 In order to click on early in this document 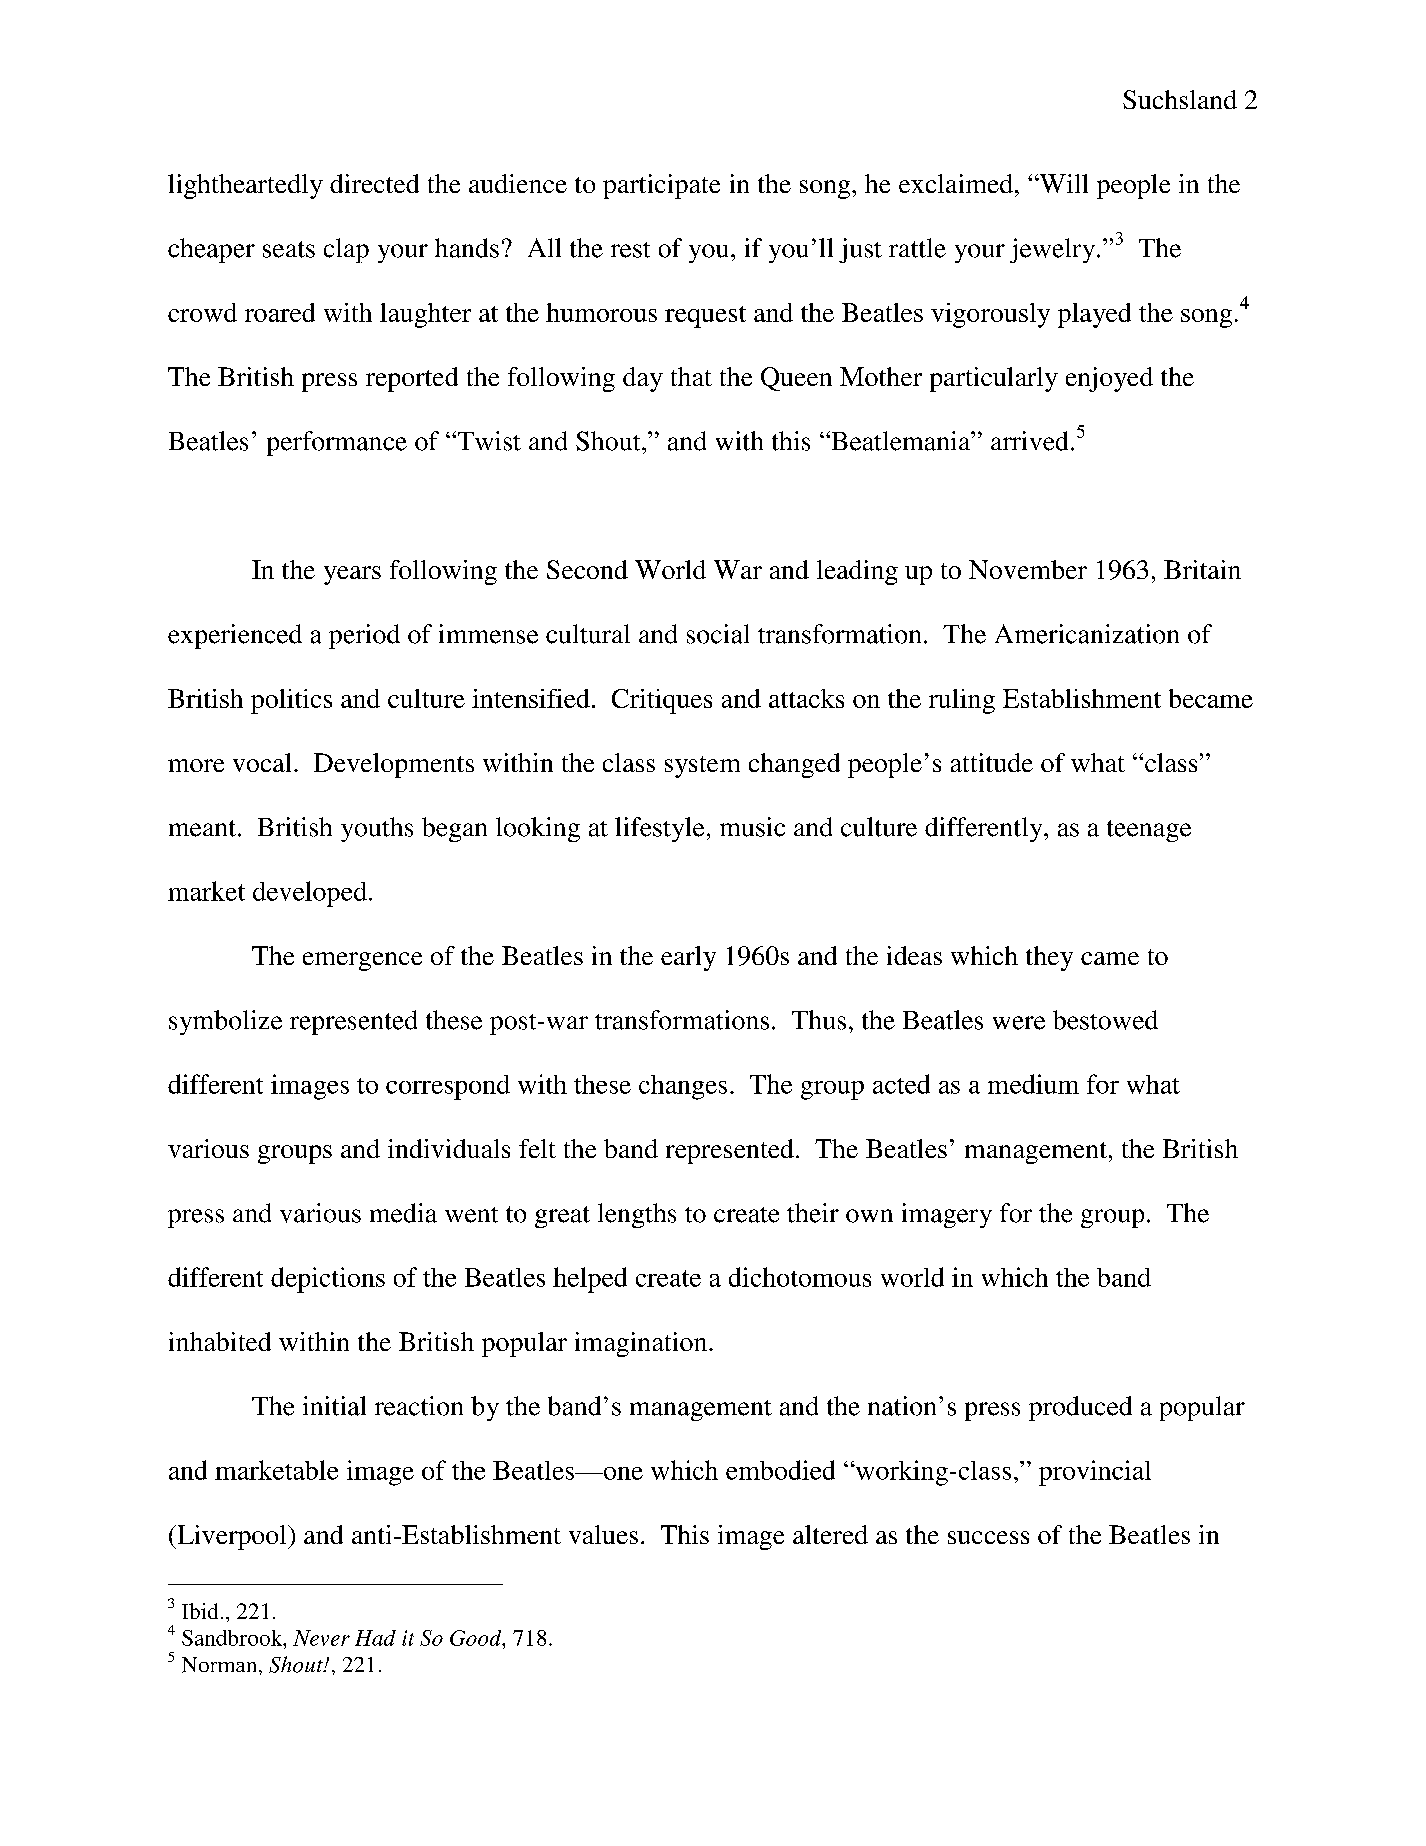, I will do `click(688, 958)`.
